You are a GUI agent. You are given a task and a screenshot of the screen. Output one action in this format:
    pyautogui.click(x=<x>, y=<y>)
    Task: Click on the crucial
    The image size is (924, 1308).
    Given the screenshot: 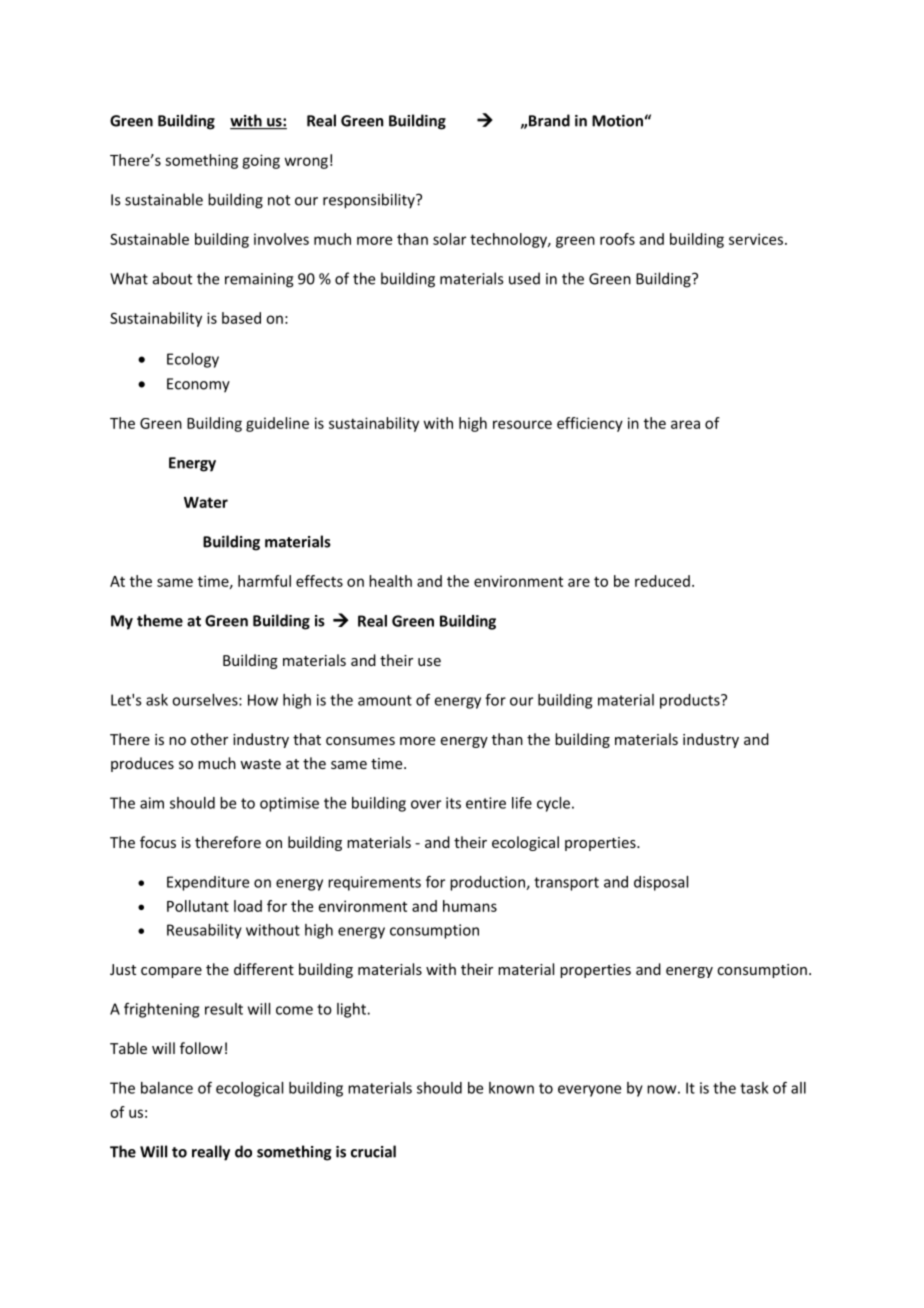 What is the action you would take?
    pyautogui.click(x=373, y=1151)
